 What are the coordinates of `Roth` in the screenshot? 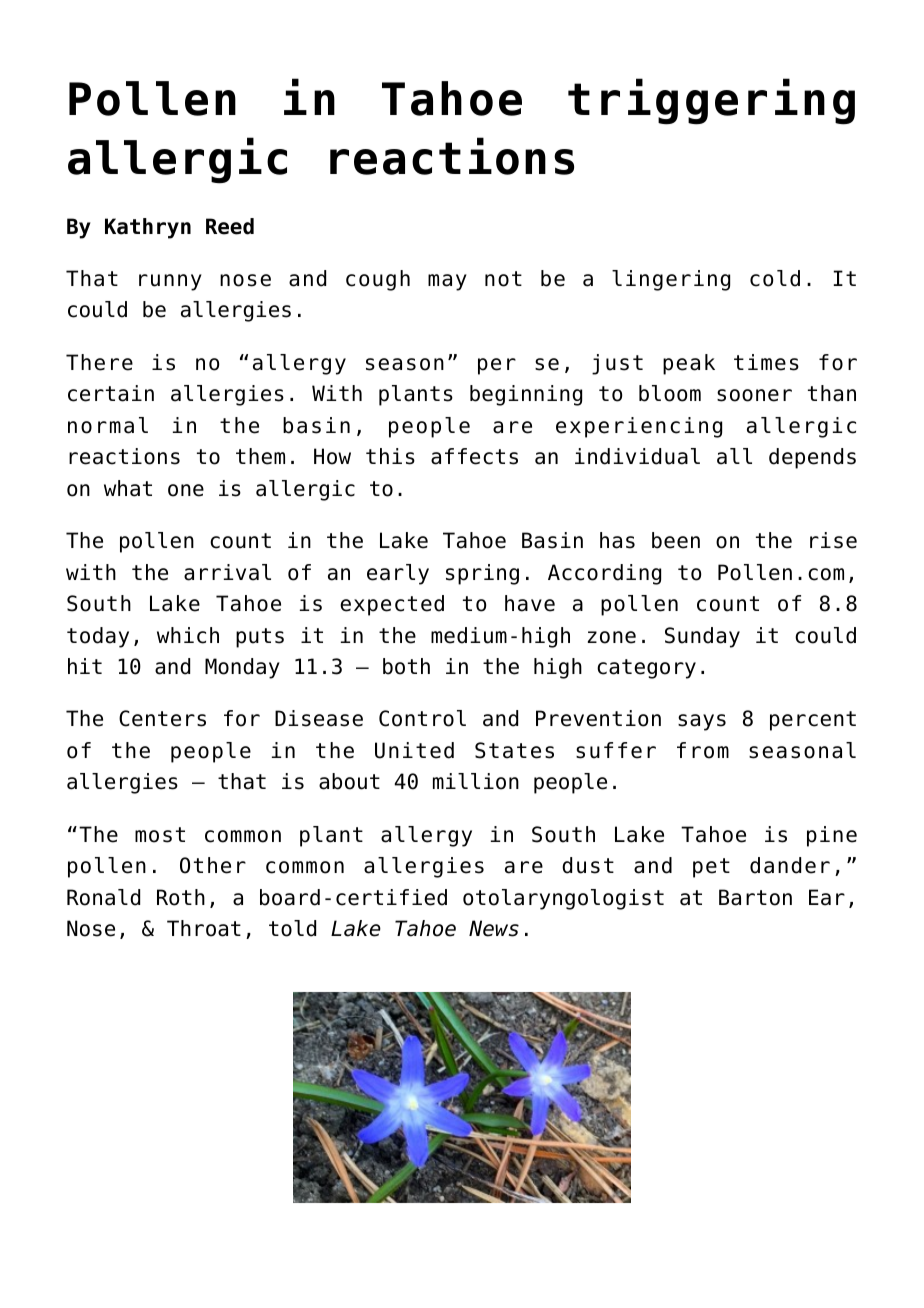 It's located at (181, 897).
